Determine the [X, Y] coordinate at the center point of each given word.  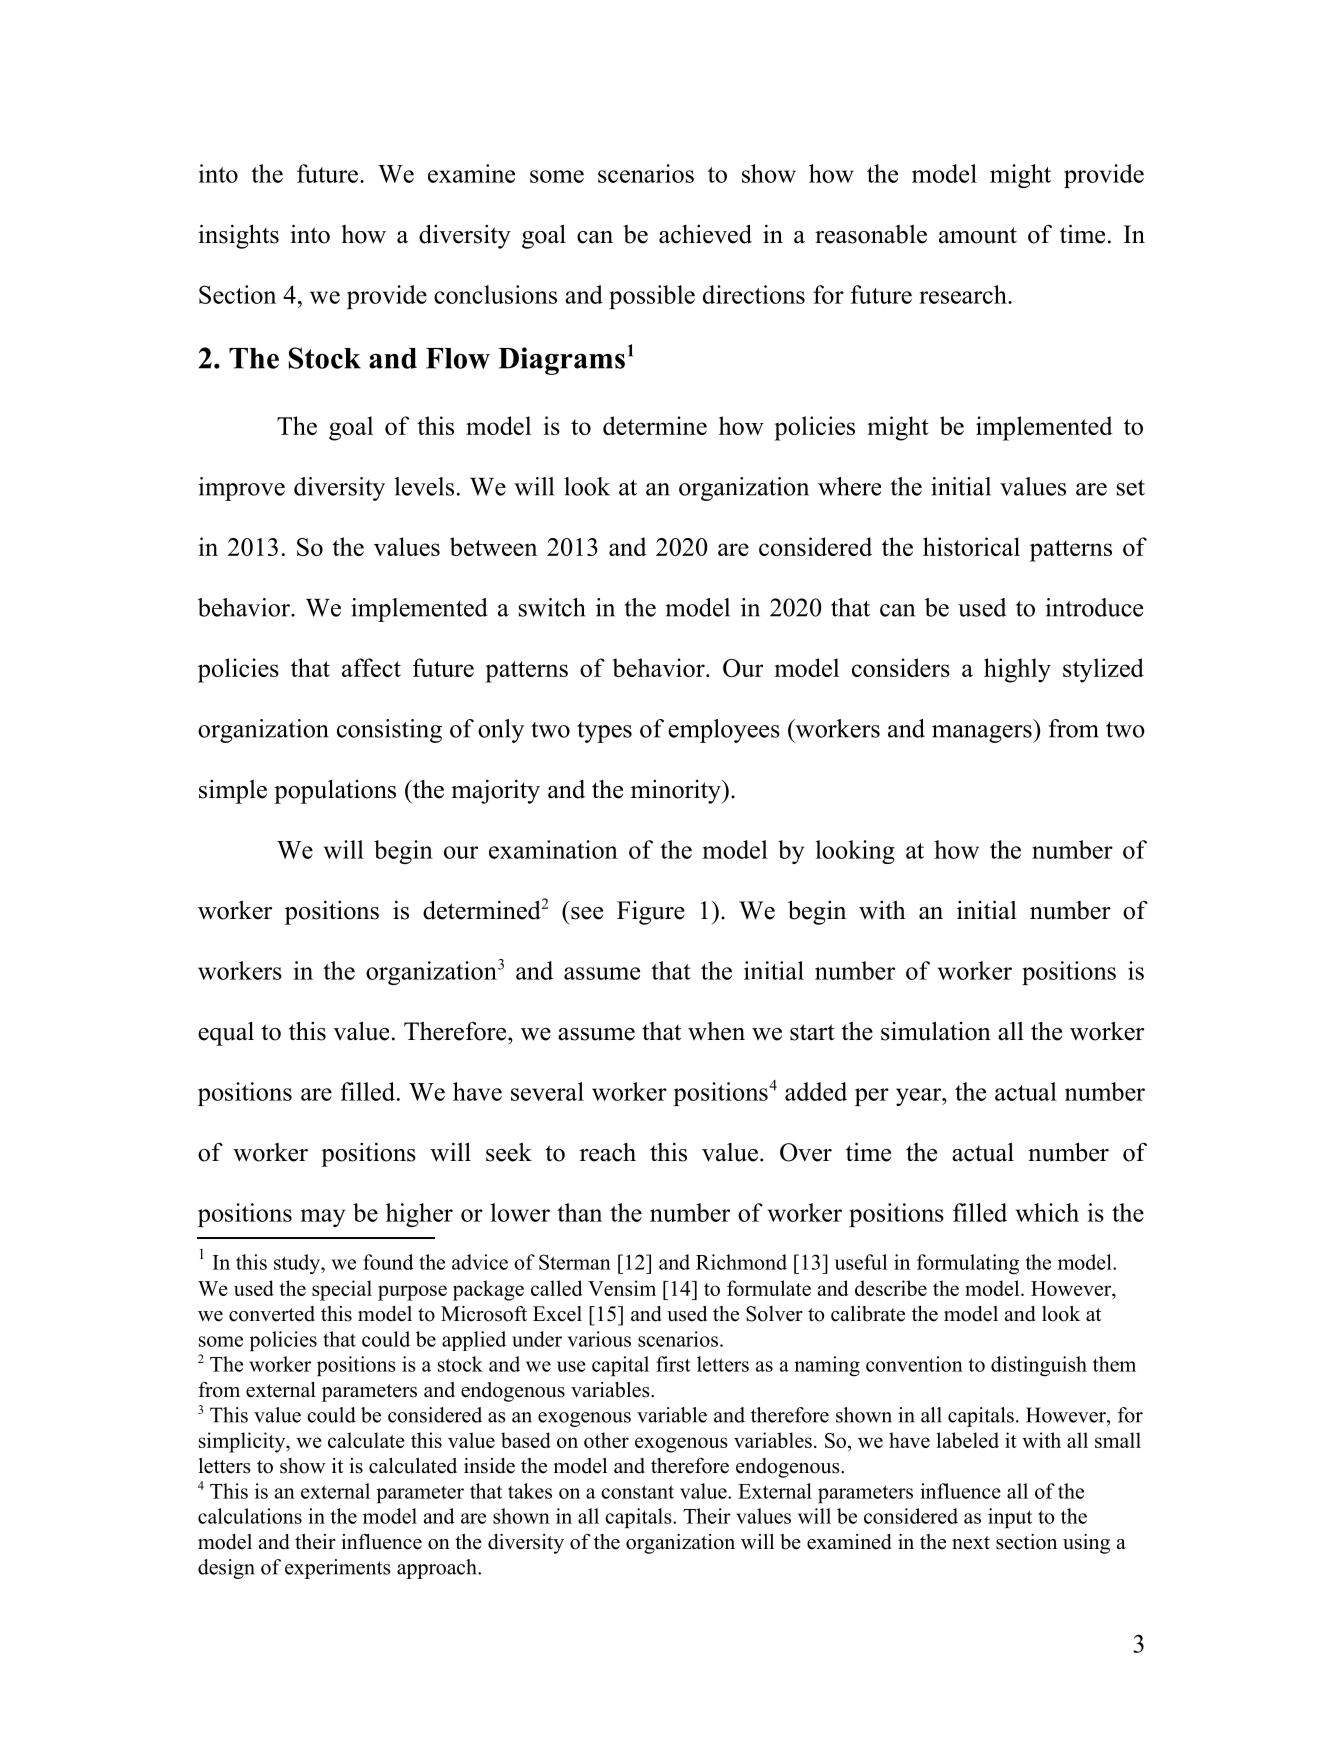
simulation [936, 1031]
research [964, 294]
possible [652, 297]
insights [238, 236]
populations [335, 791]
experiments [338, 1569]
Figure [651, 913]
